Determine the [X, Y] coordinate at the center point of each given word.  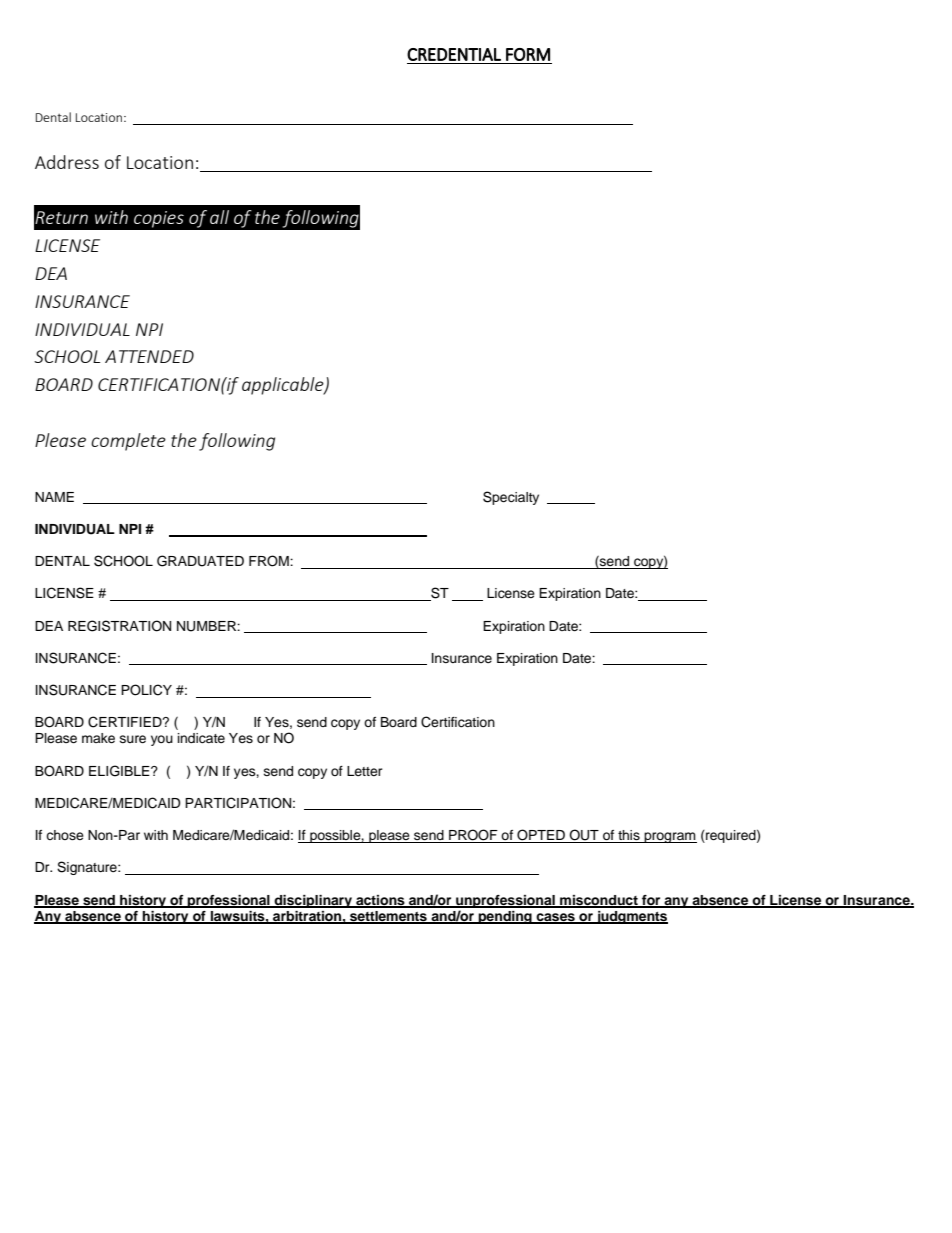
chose [65, 835]
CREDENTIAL [454, 54]
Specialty [511, 498]
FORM [528, 54]
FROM [270, 561]
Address [67, 162]
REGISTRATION [119, 626]
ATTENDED [149, 356]
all [219, 217]
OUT [584, 836]
